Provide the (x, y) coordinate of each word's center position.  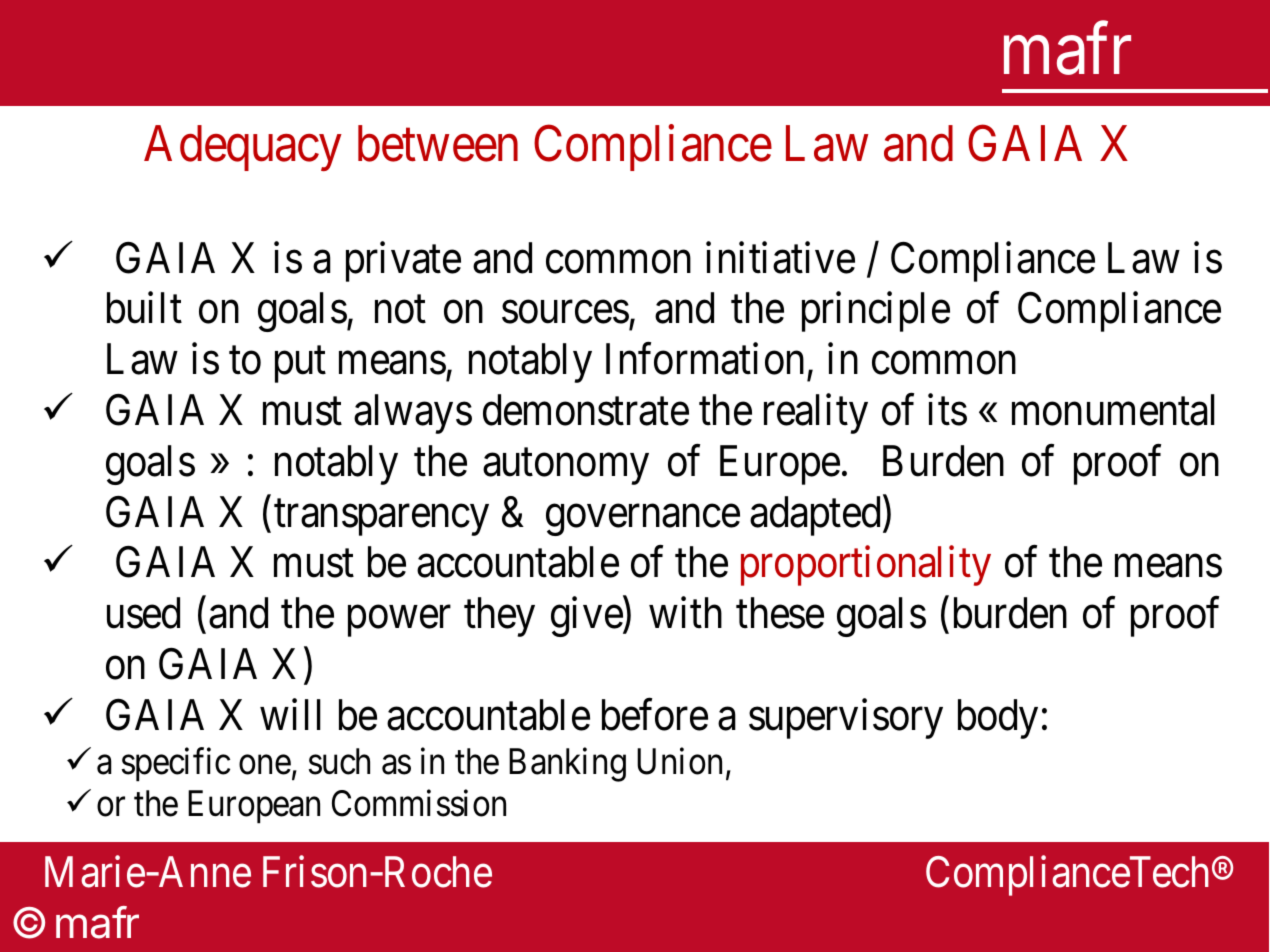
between (438, 143)
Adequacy (243, 148)
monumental (1113, 410)
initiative (780, 258)
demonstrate (586, 410)
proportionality (866, 566)
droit (1193, 872)
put (300, 365)
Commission (419, 803)
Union (679, 761)
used (143, 613)
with (685, 613)
